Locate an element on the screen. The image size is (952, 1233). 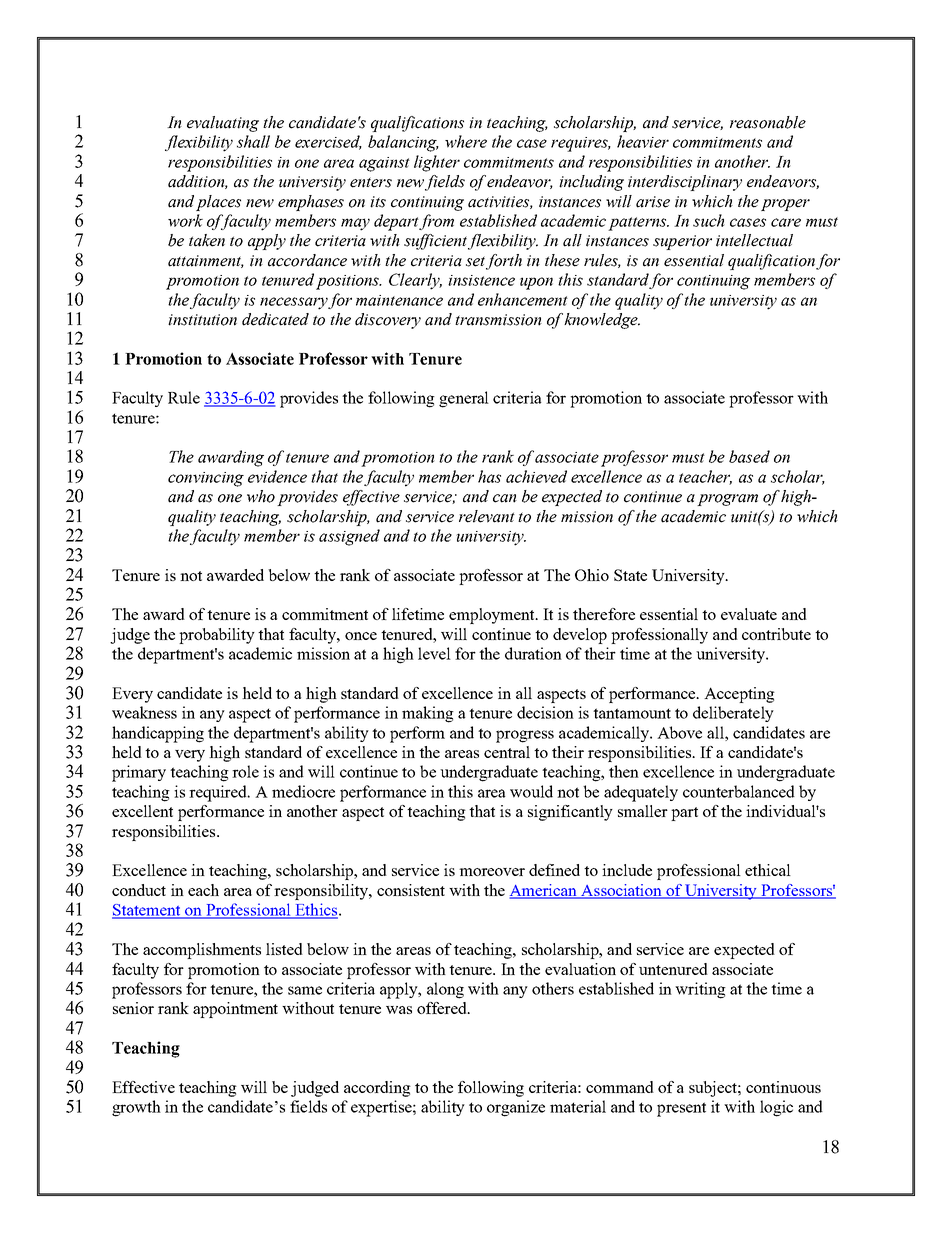
evaluating is located at coordinates (223, 124).
